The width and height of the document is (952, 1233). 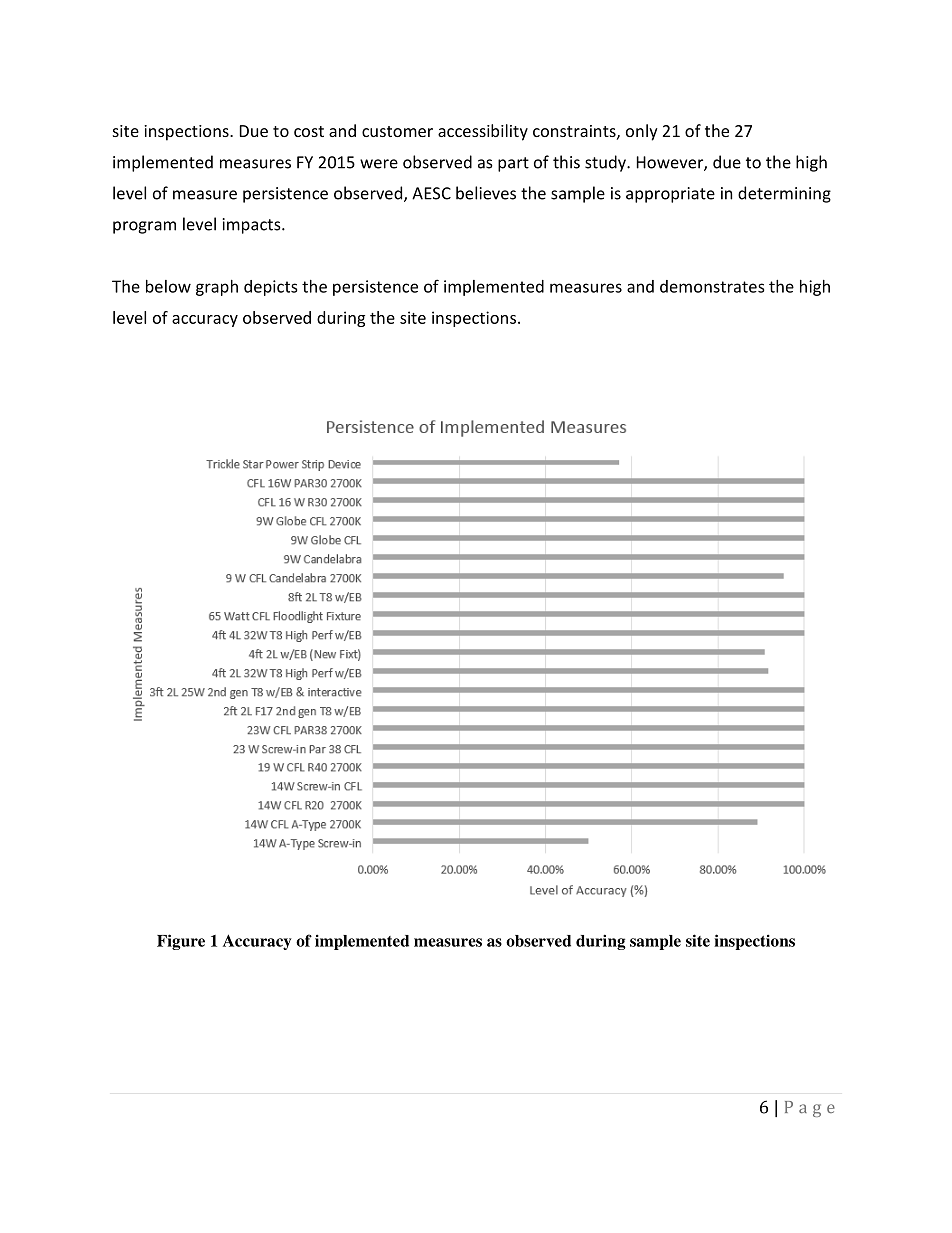 I want to click on graph, so click(x=217, y=288).
